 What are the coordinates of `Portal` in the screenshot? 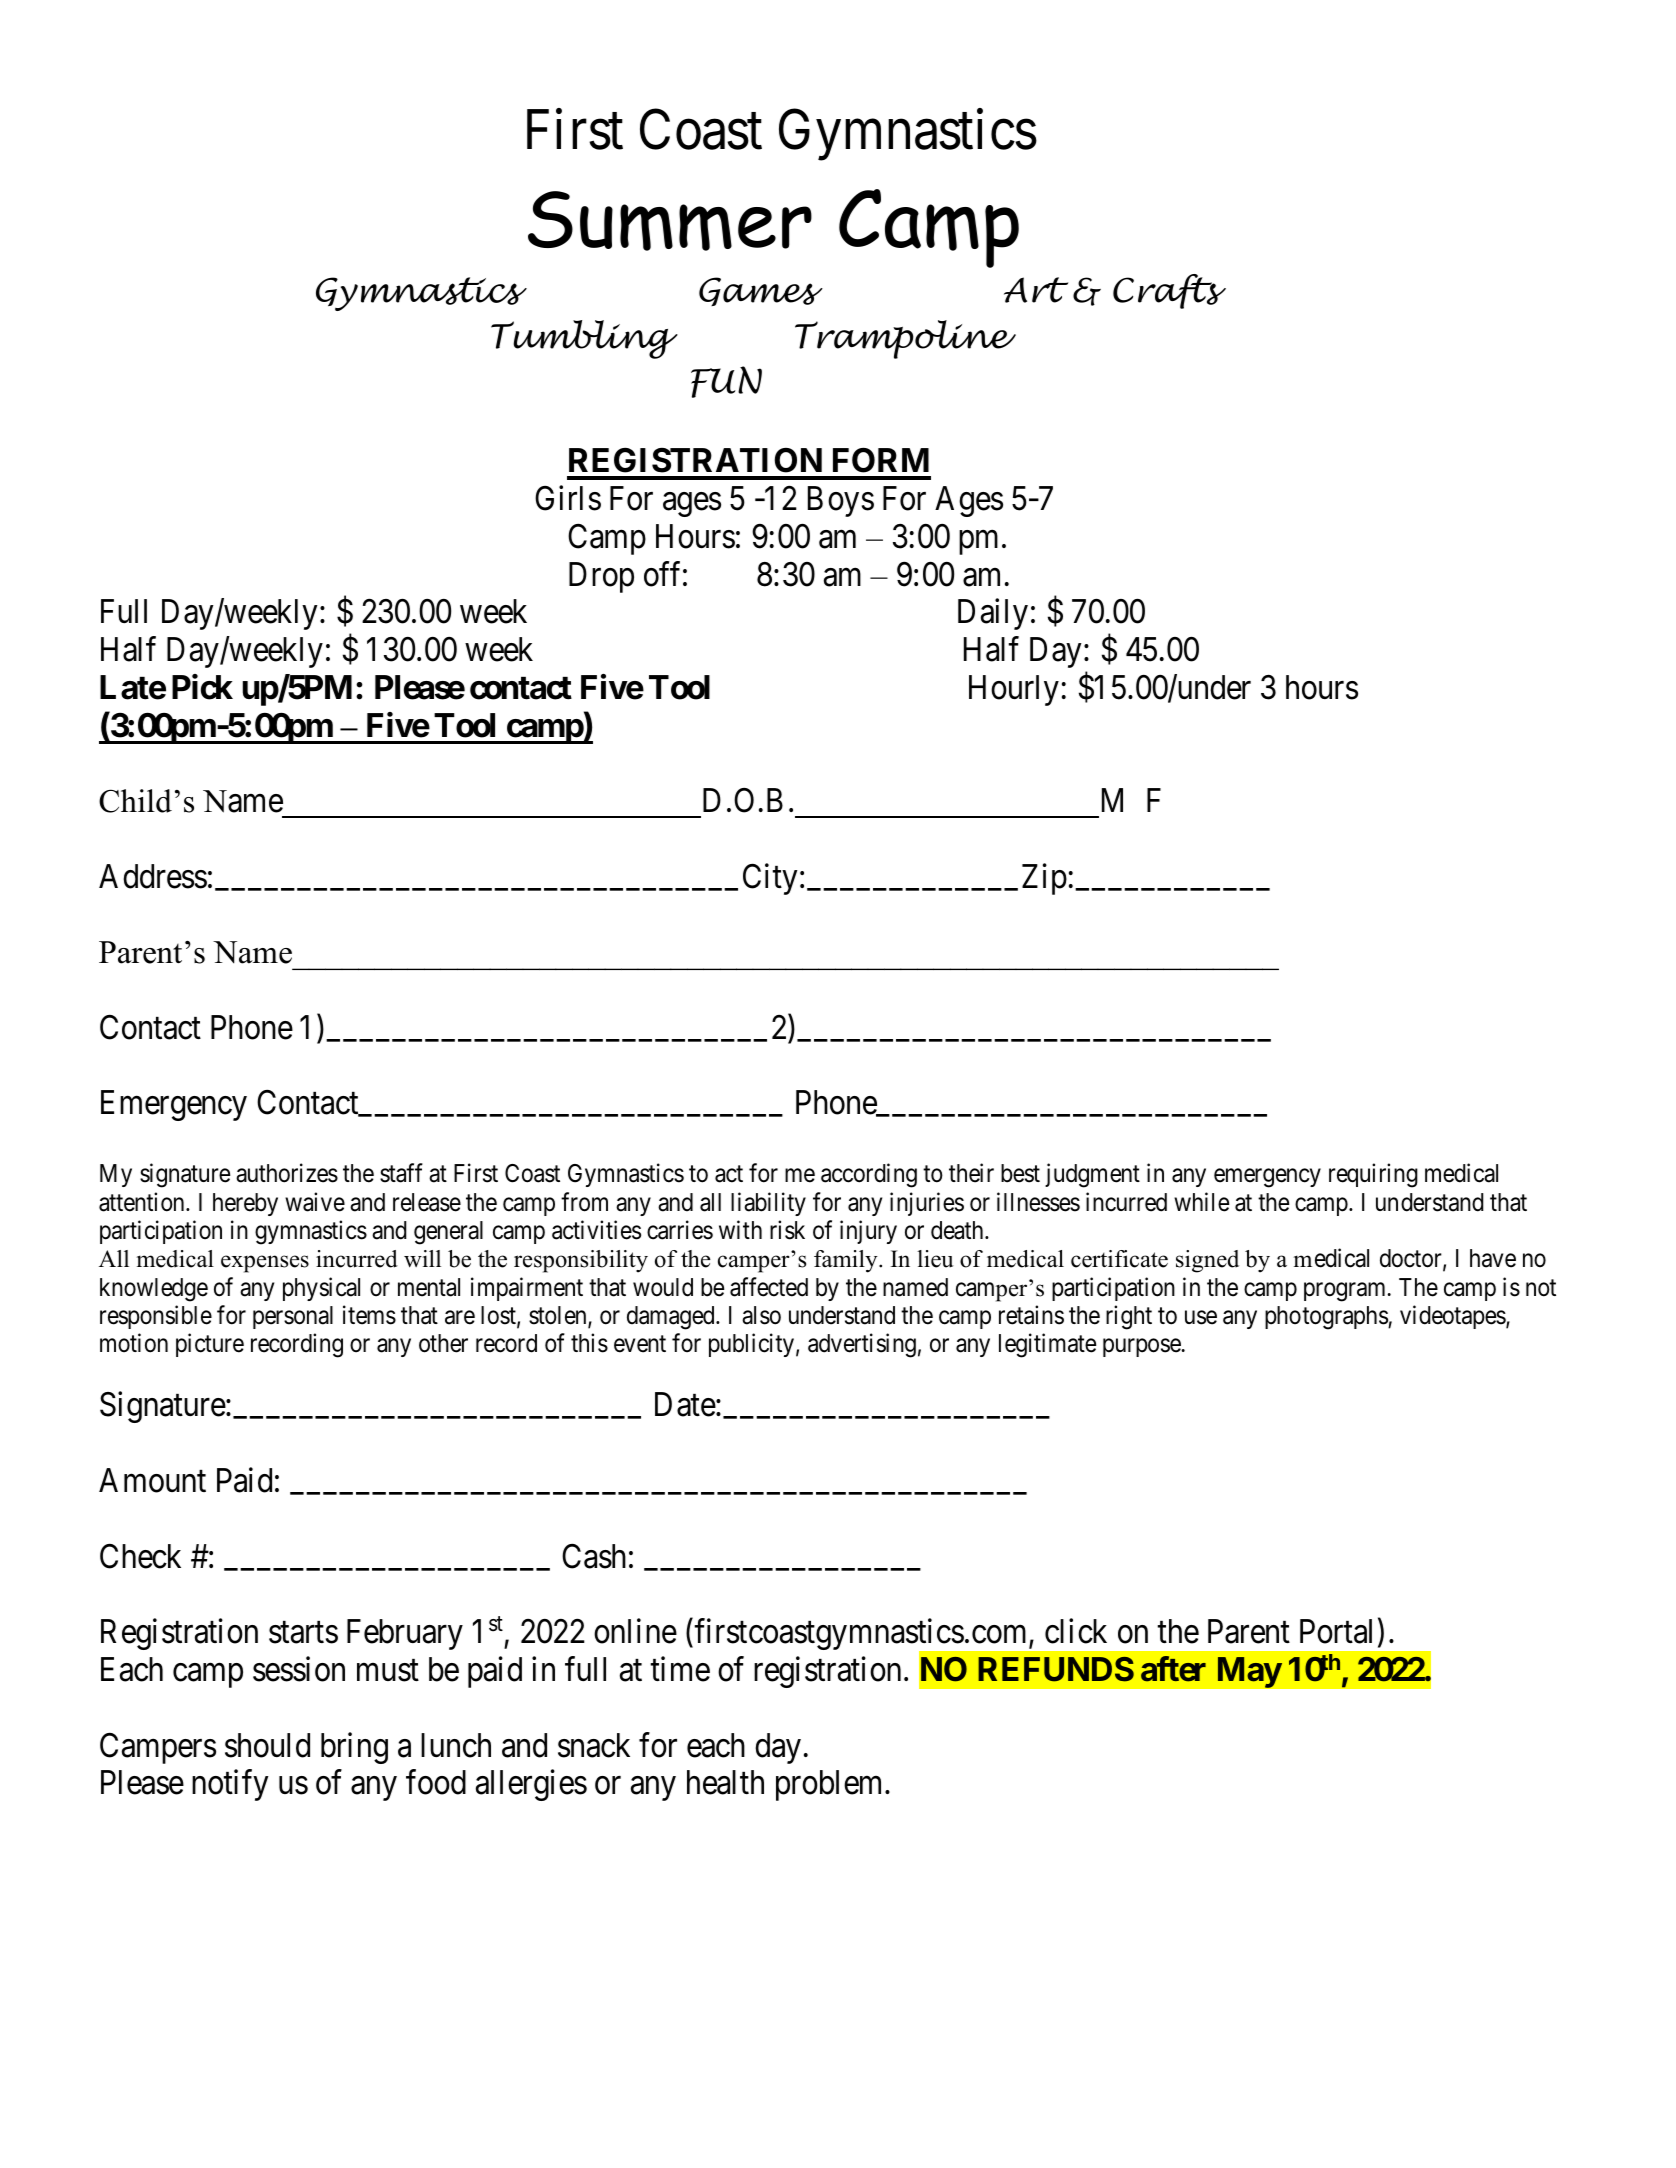 It's located at (1336, 1631).
